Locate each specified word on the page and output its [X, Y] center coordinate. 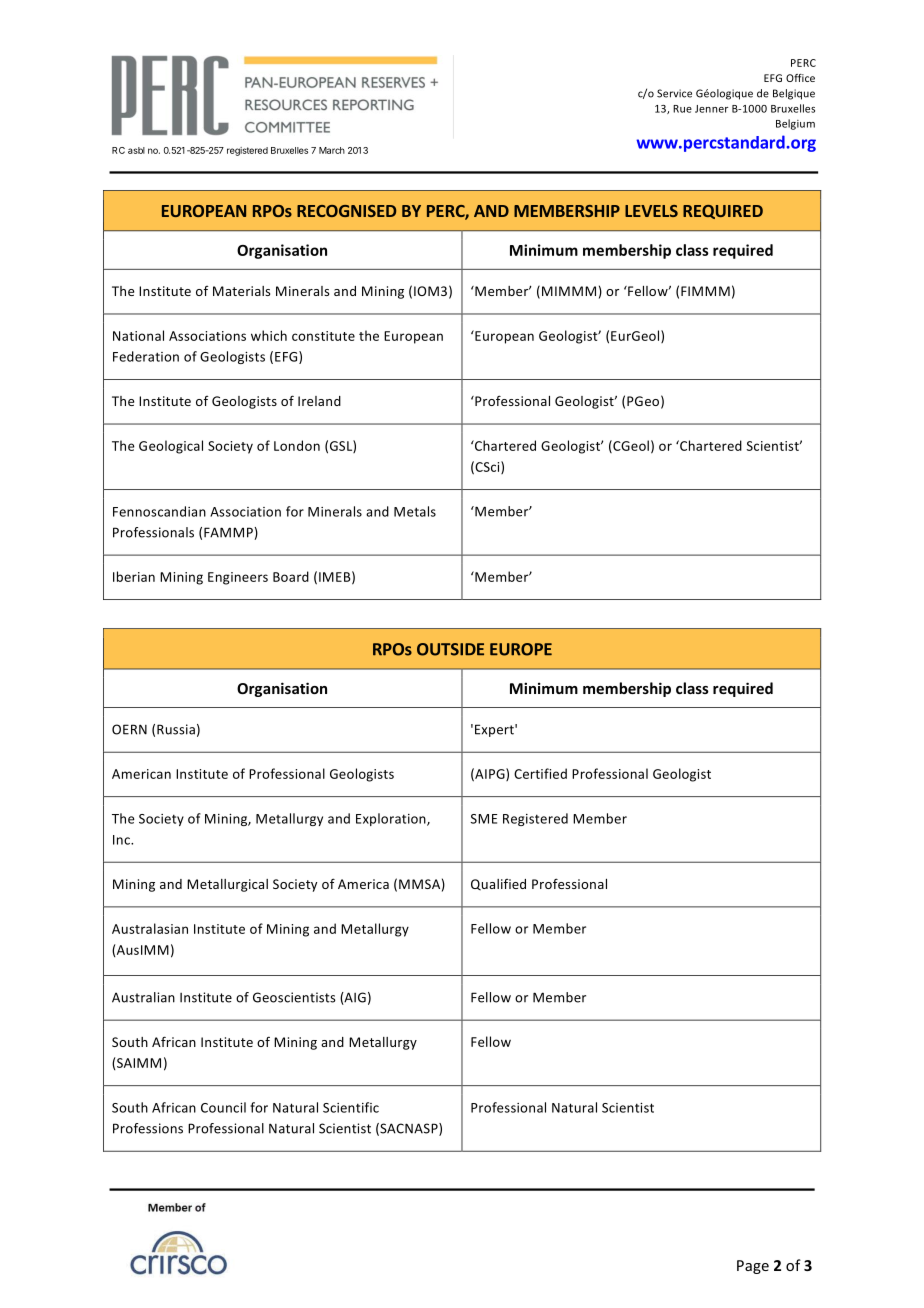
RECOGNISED [346, 211]
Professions [148, 1128]
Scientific [351, 1107]
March [332, 150]
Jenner [711, 109]
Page [753, 1267]
